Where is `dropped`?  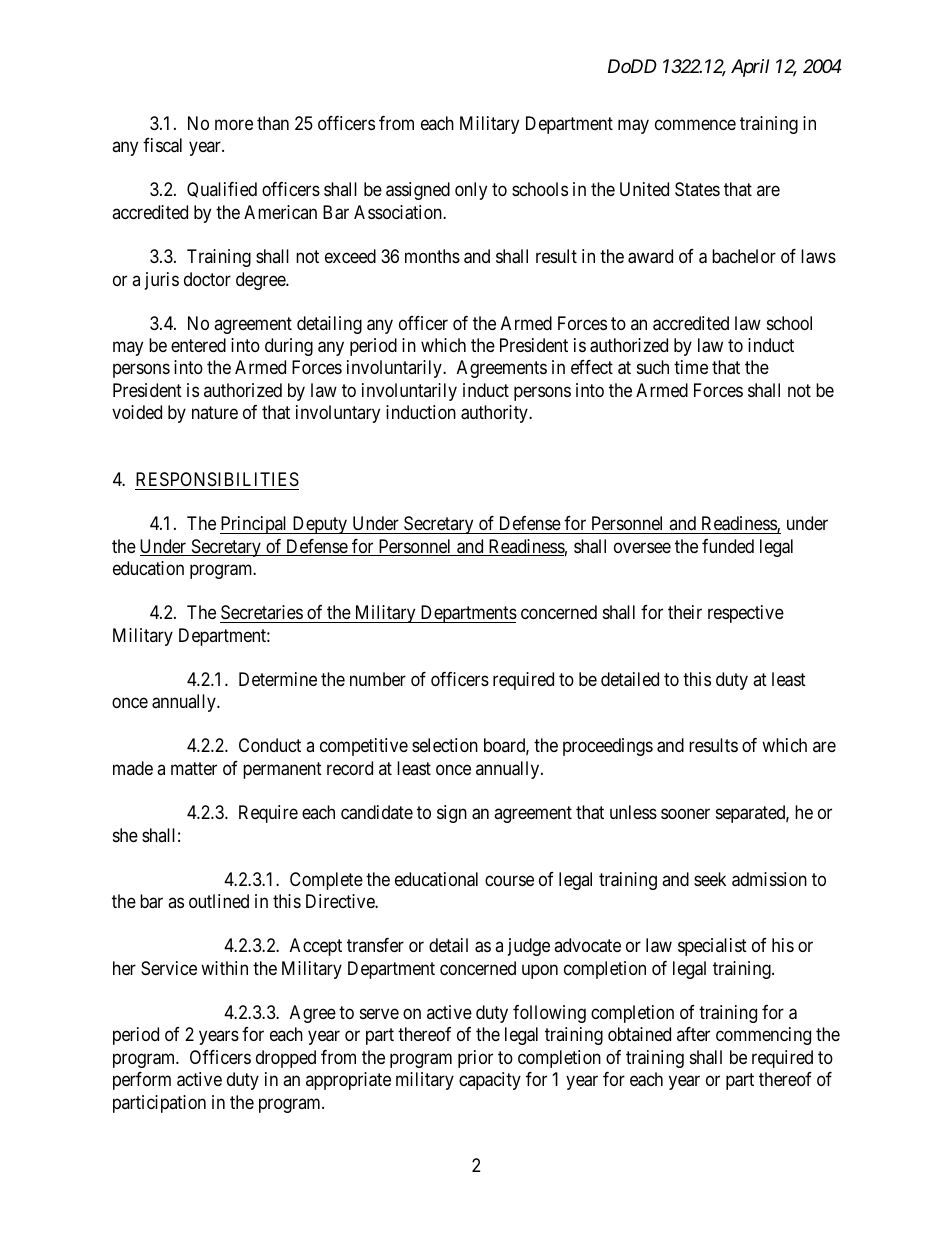 dropped is located at coordinates (286, 1059).
